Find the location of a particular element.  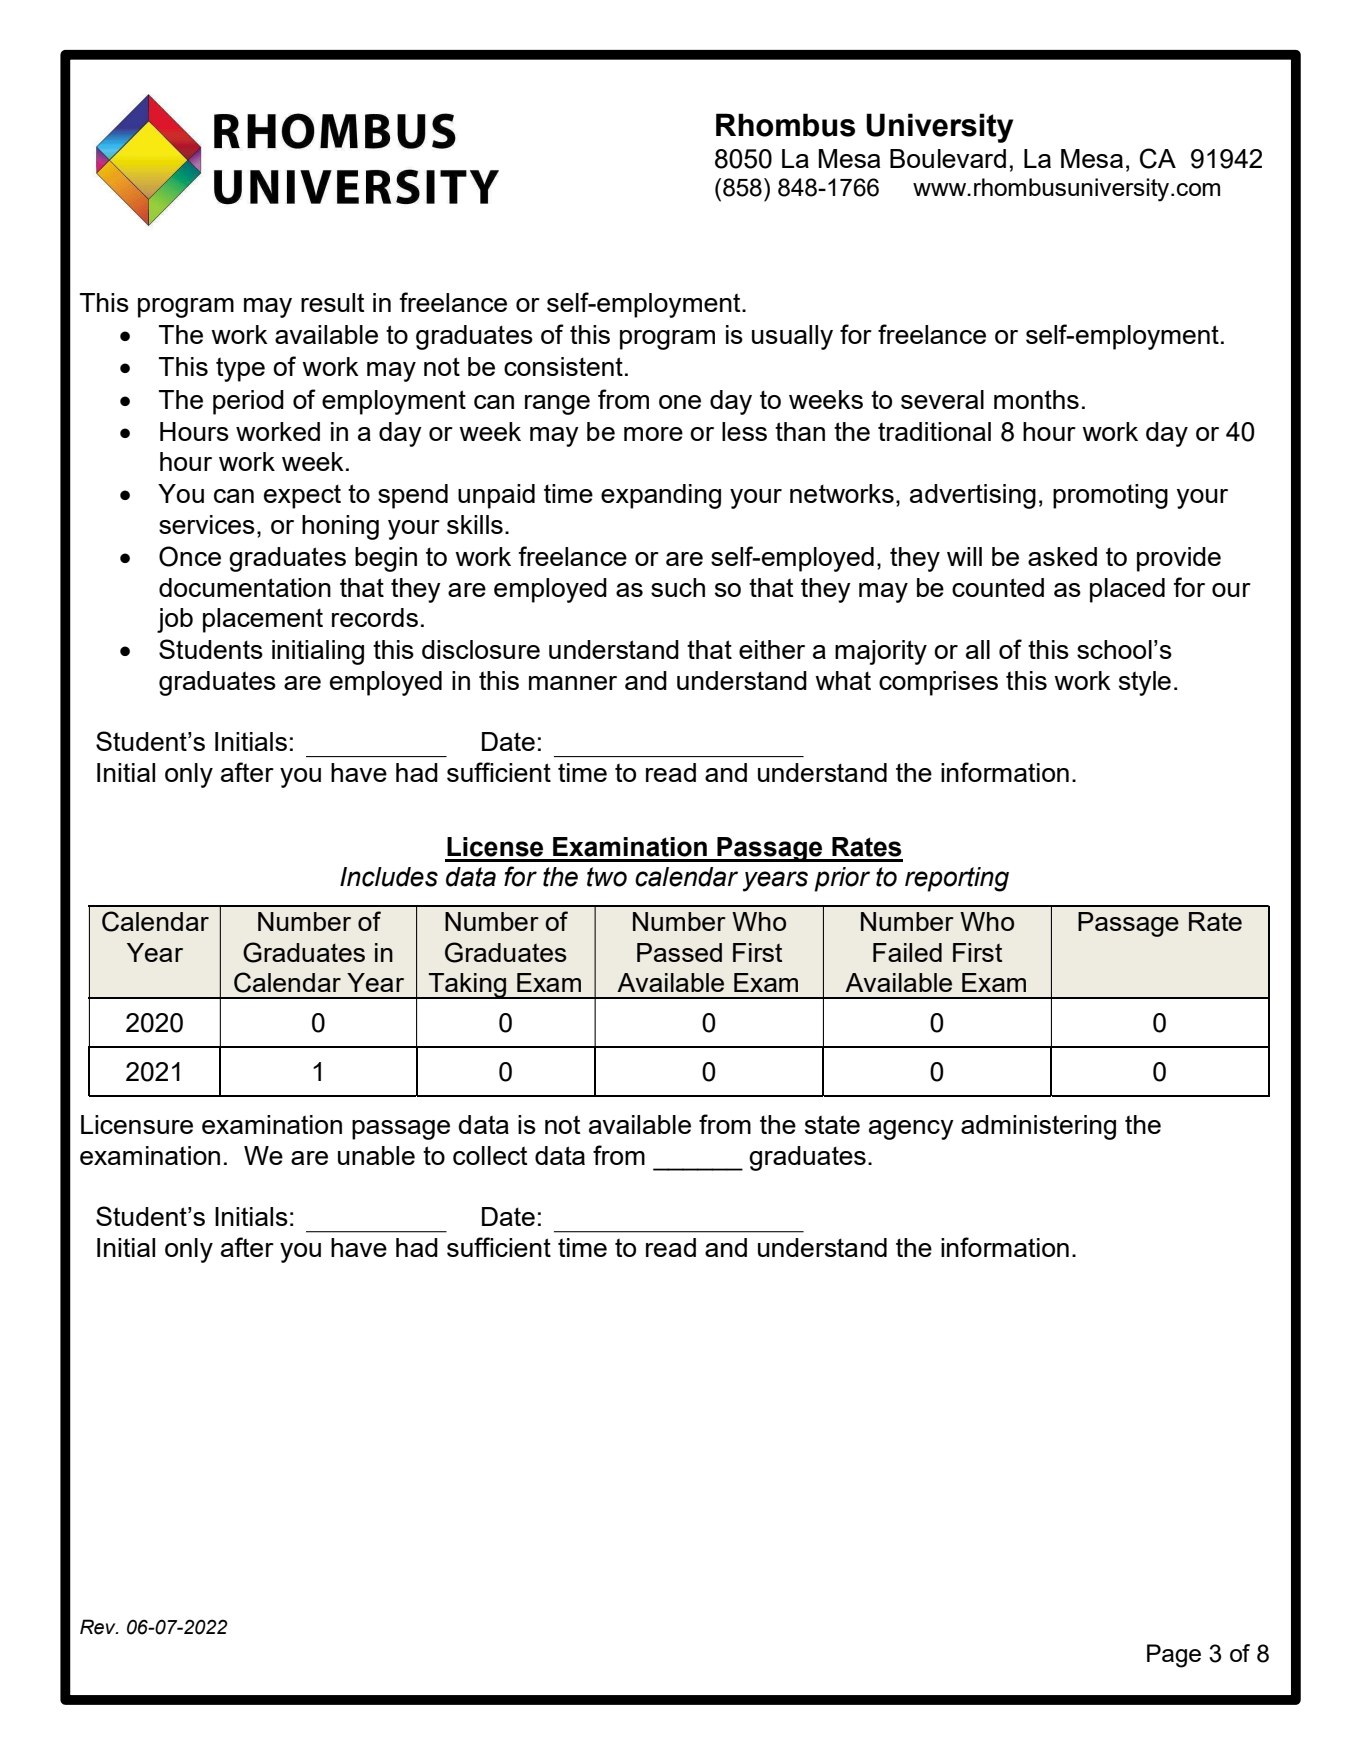

reporting is located at coordinates (957, 879).
